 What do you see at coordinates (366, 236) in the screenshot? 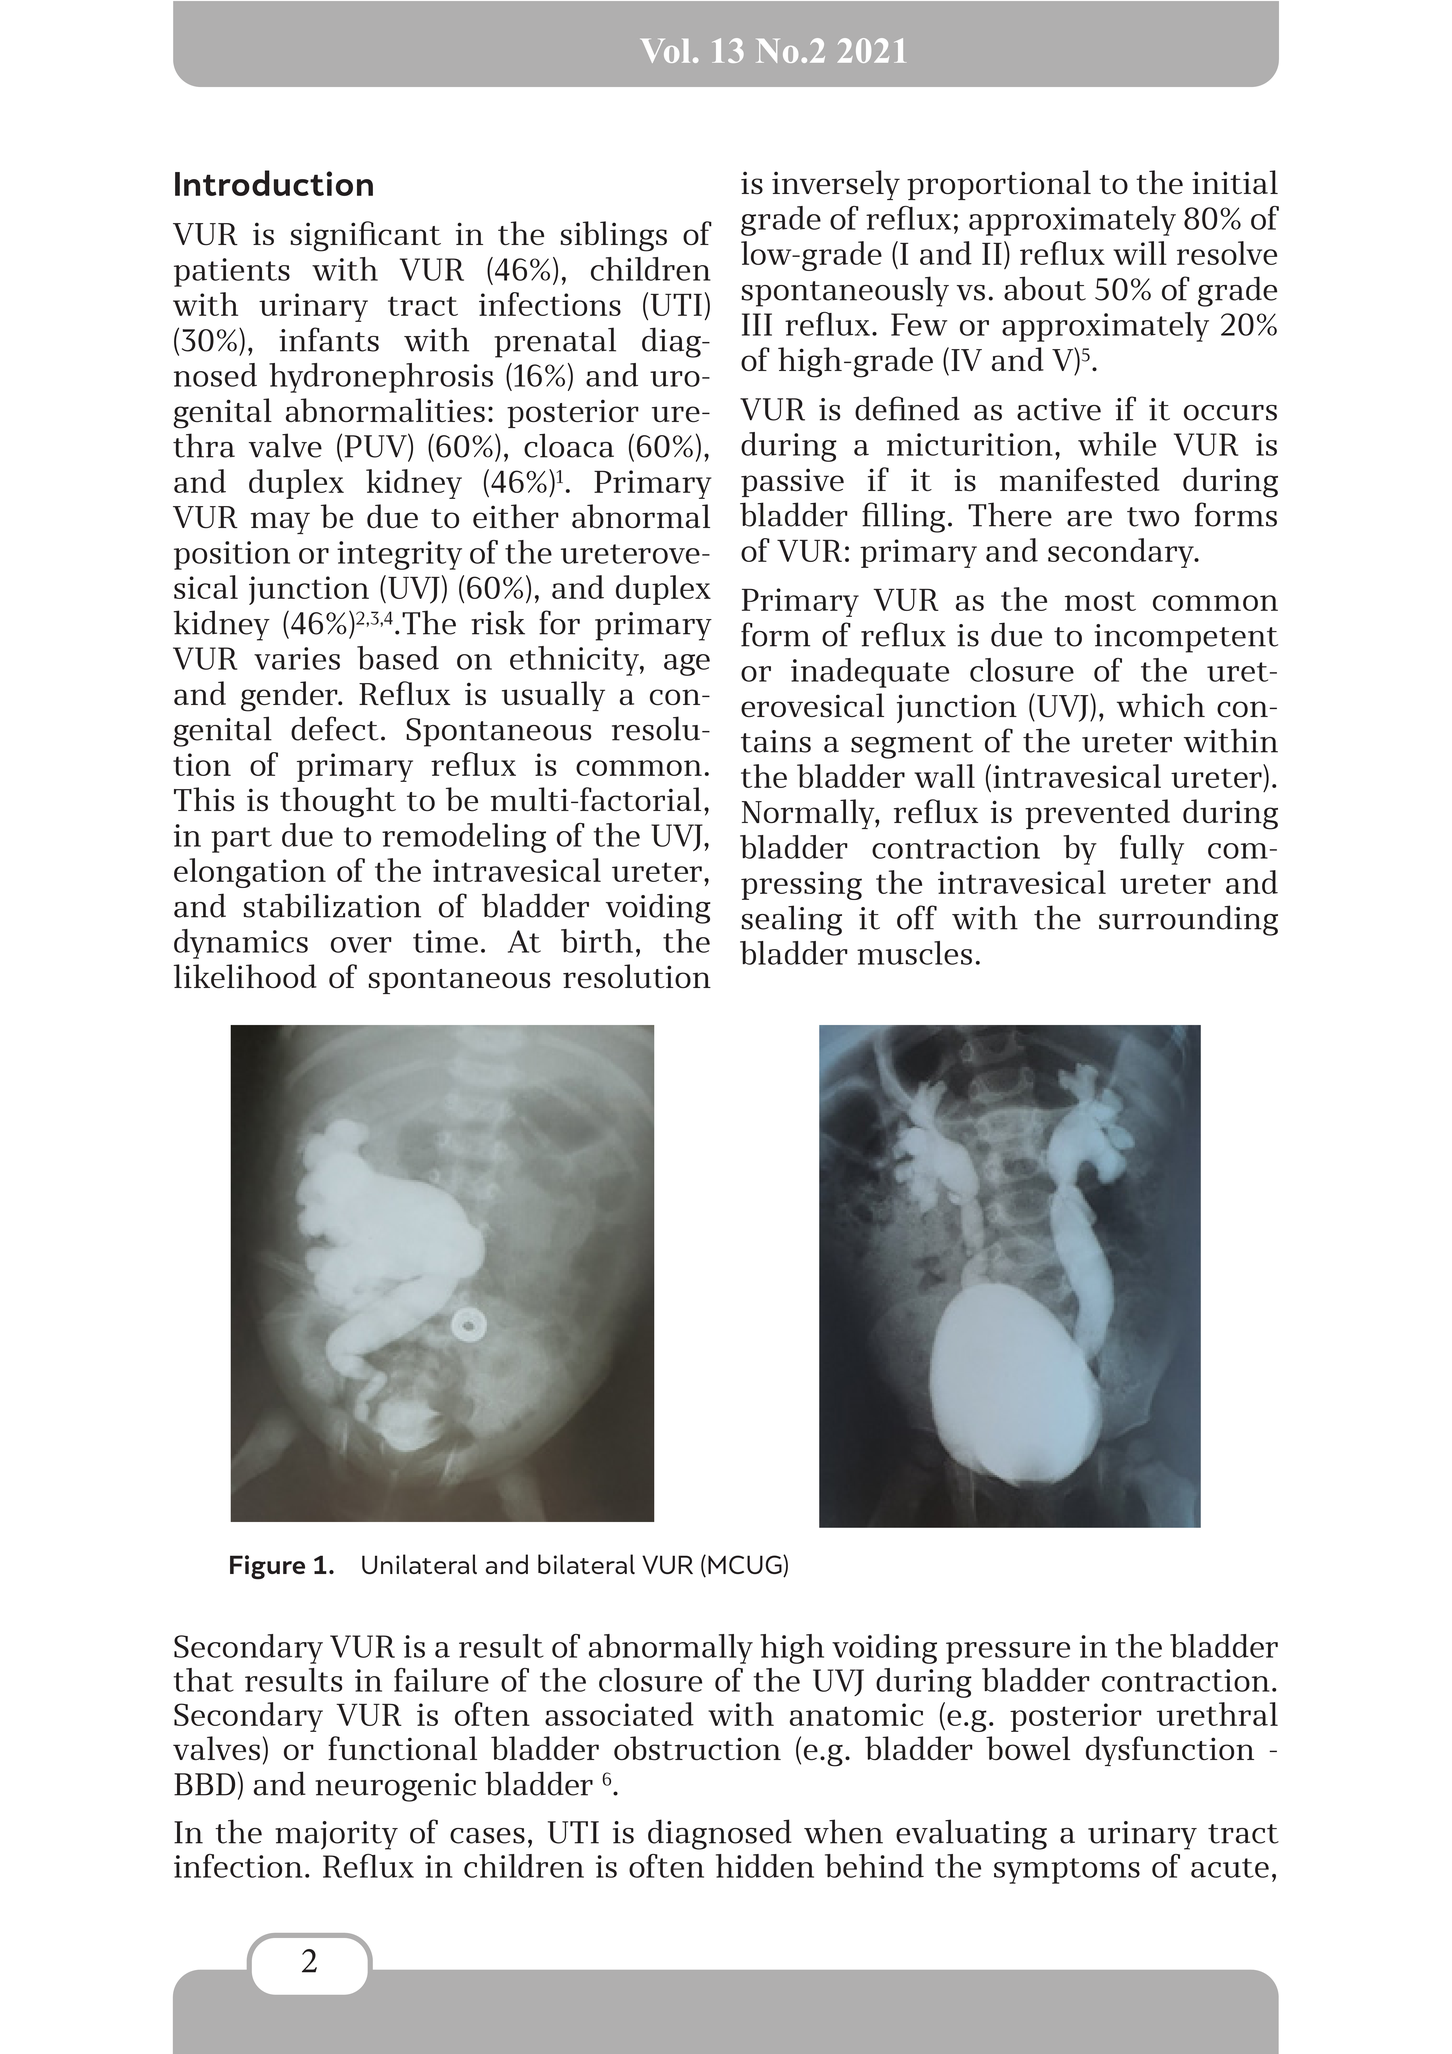
I see `significant` at bounding box center [366, 236].
